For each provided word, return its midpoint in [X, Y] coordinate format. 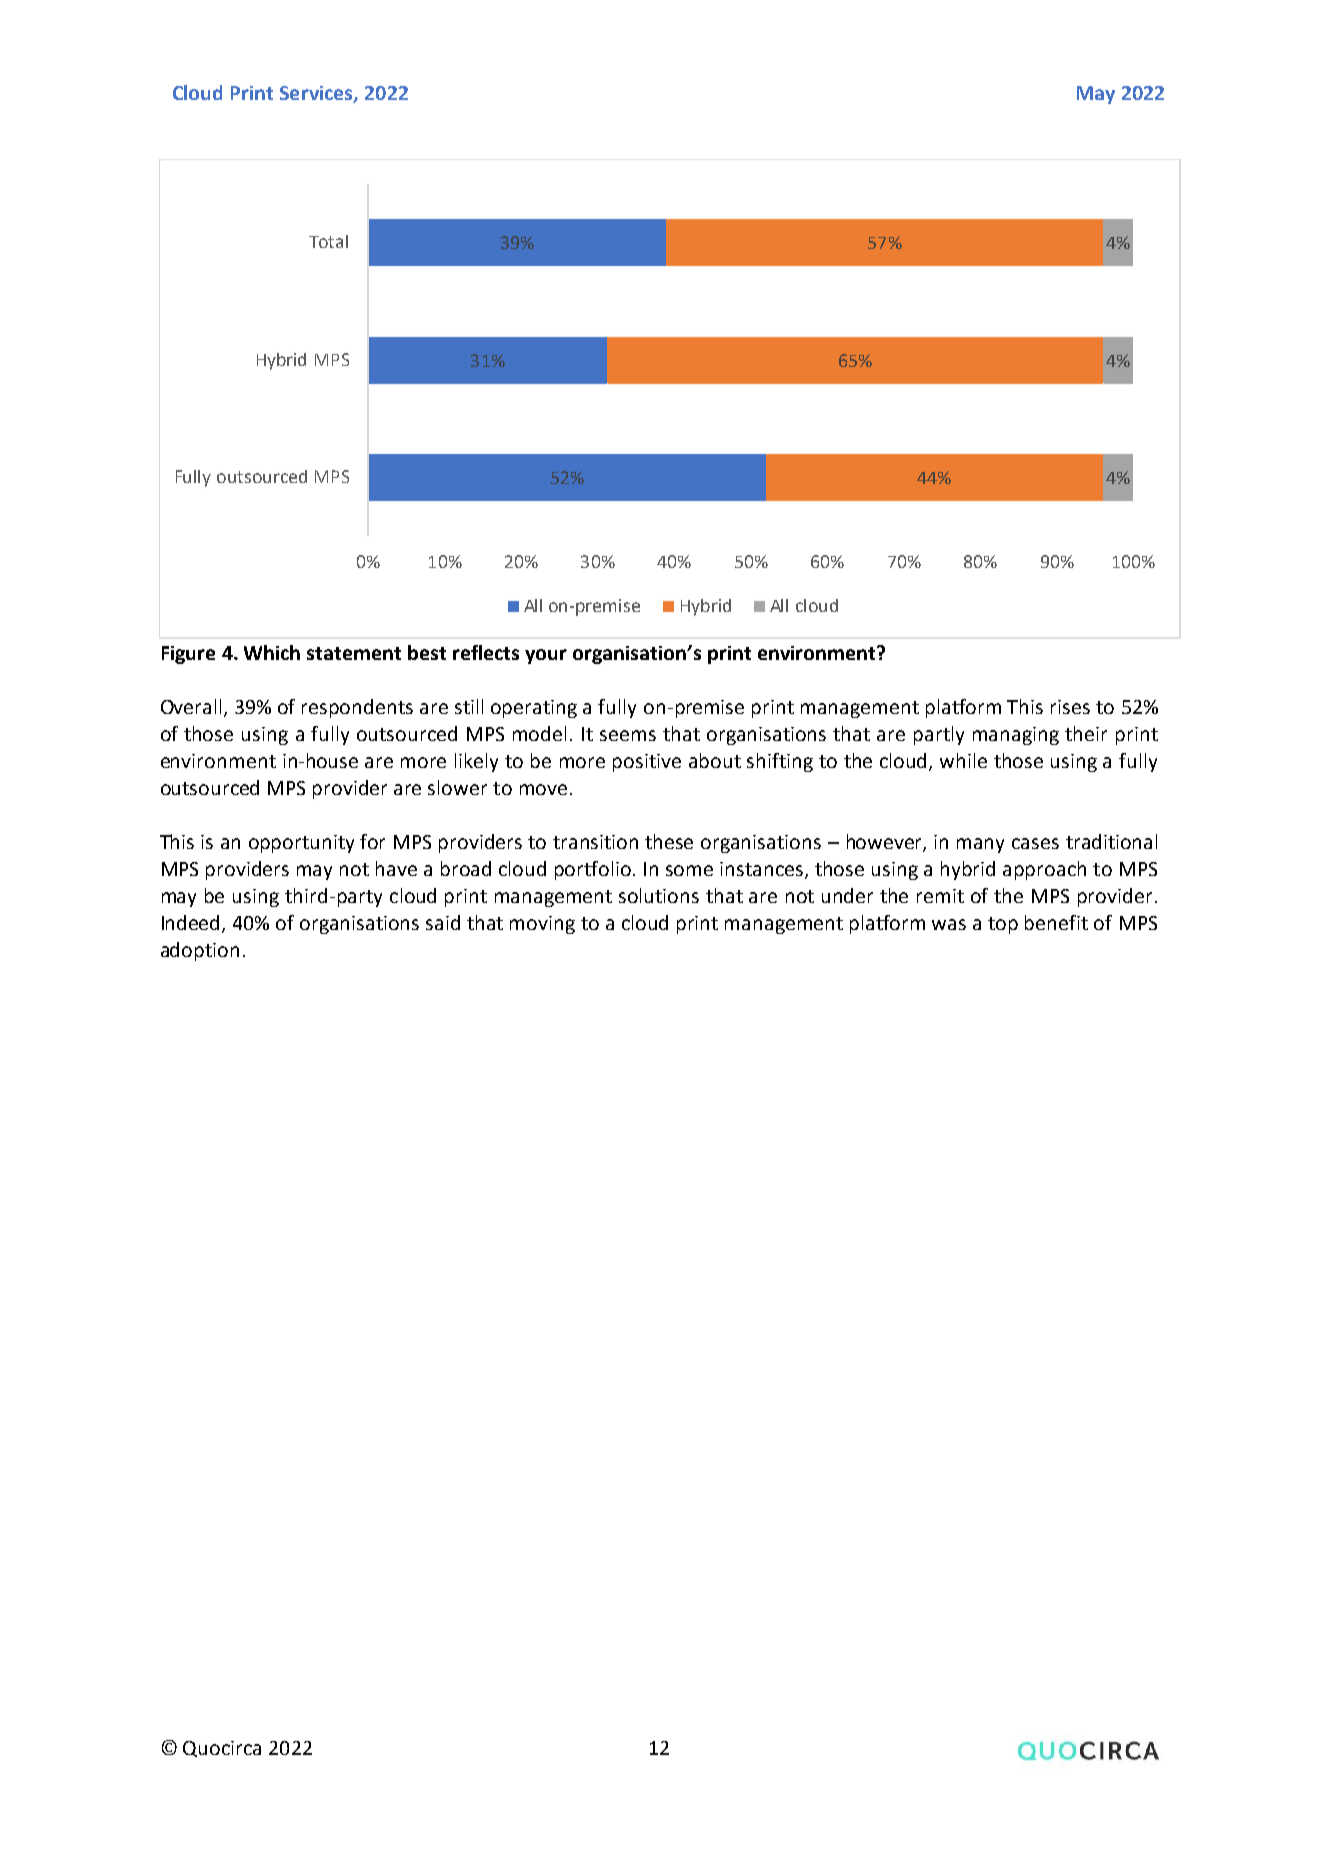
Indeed [192, 924]
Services [317, 94]
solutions [659, 895]
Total [328, 241]
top [1003, 925]
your [546, 656]
